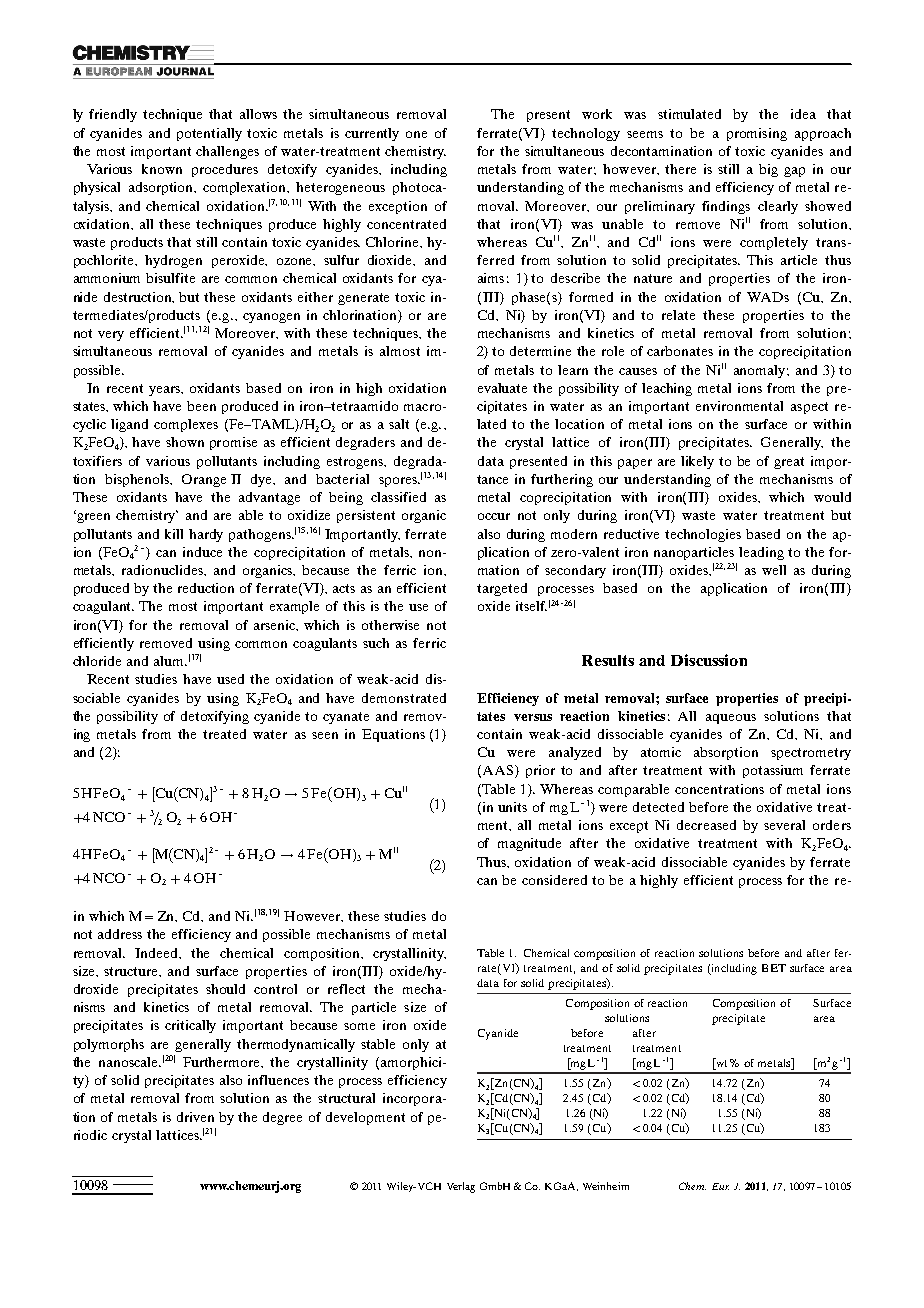 The width and height of the screenshot is (924, 1308). Describe the element at coordinates (709, 660) in the screenshot. I see `Discussion` at that location.
